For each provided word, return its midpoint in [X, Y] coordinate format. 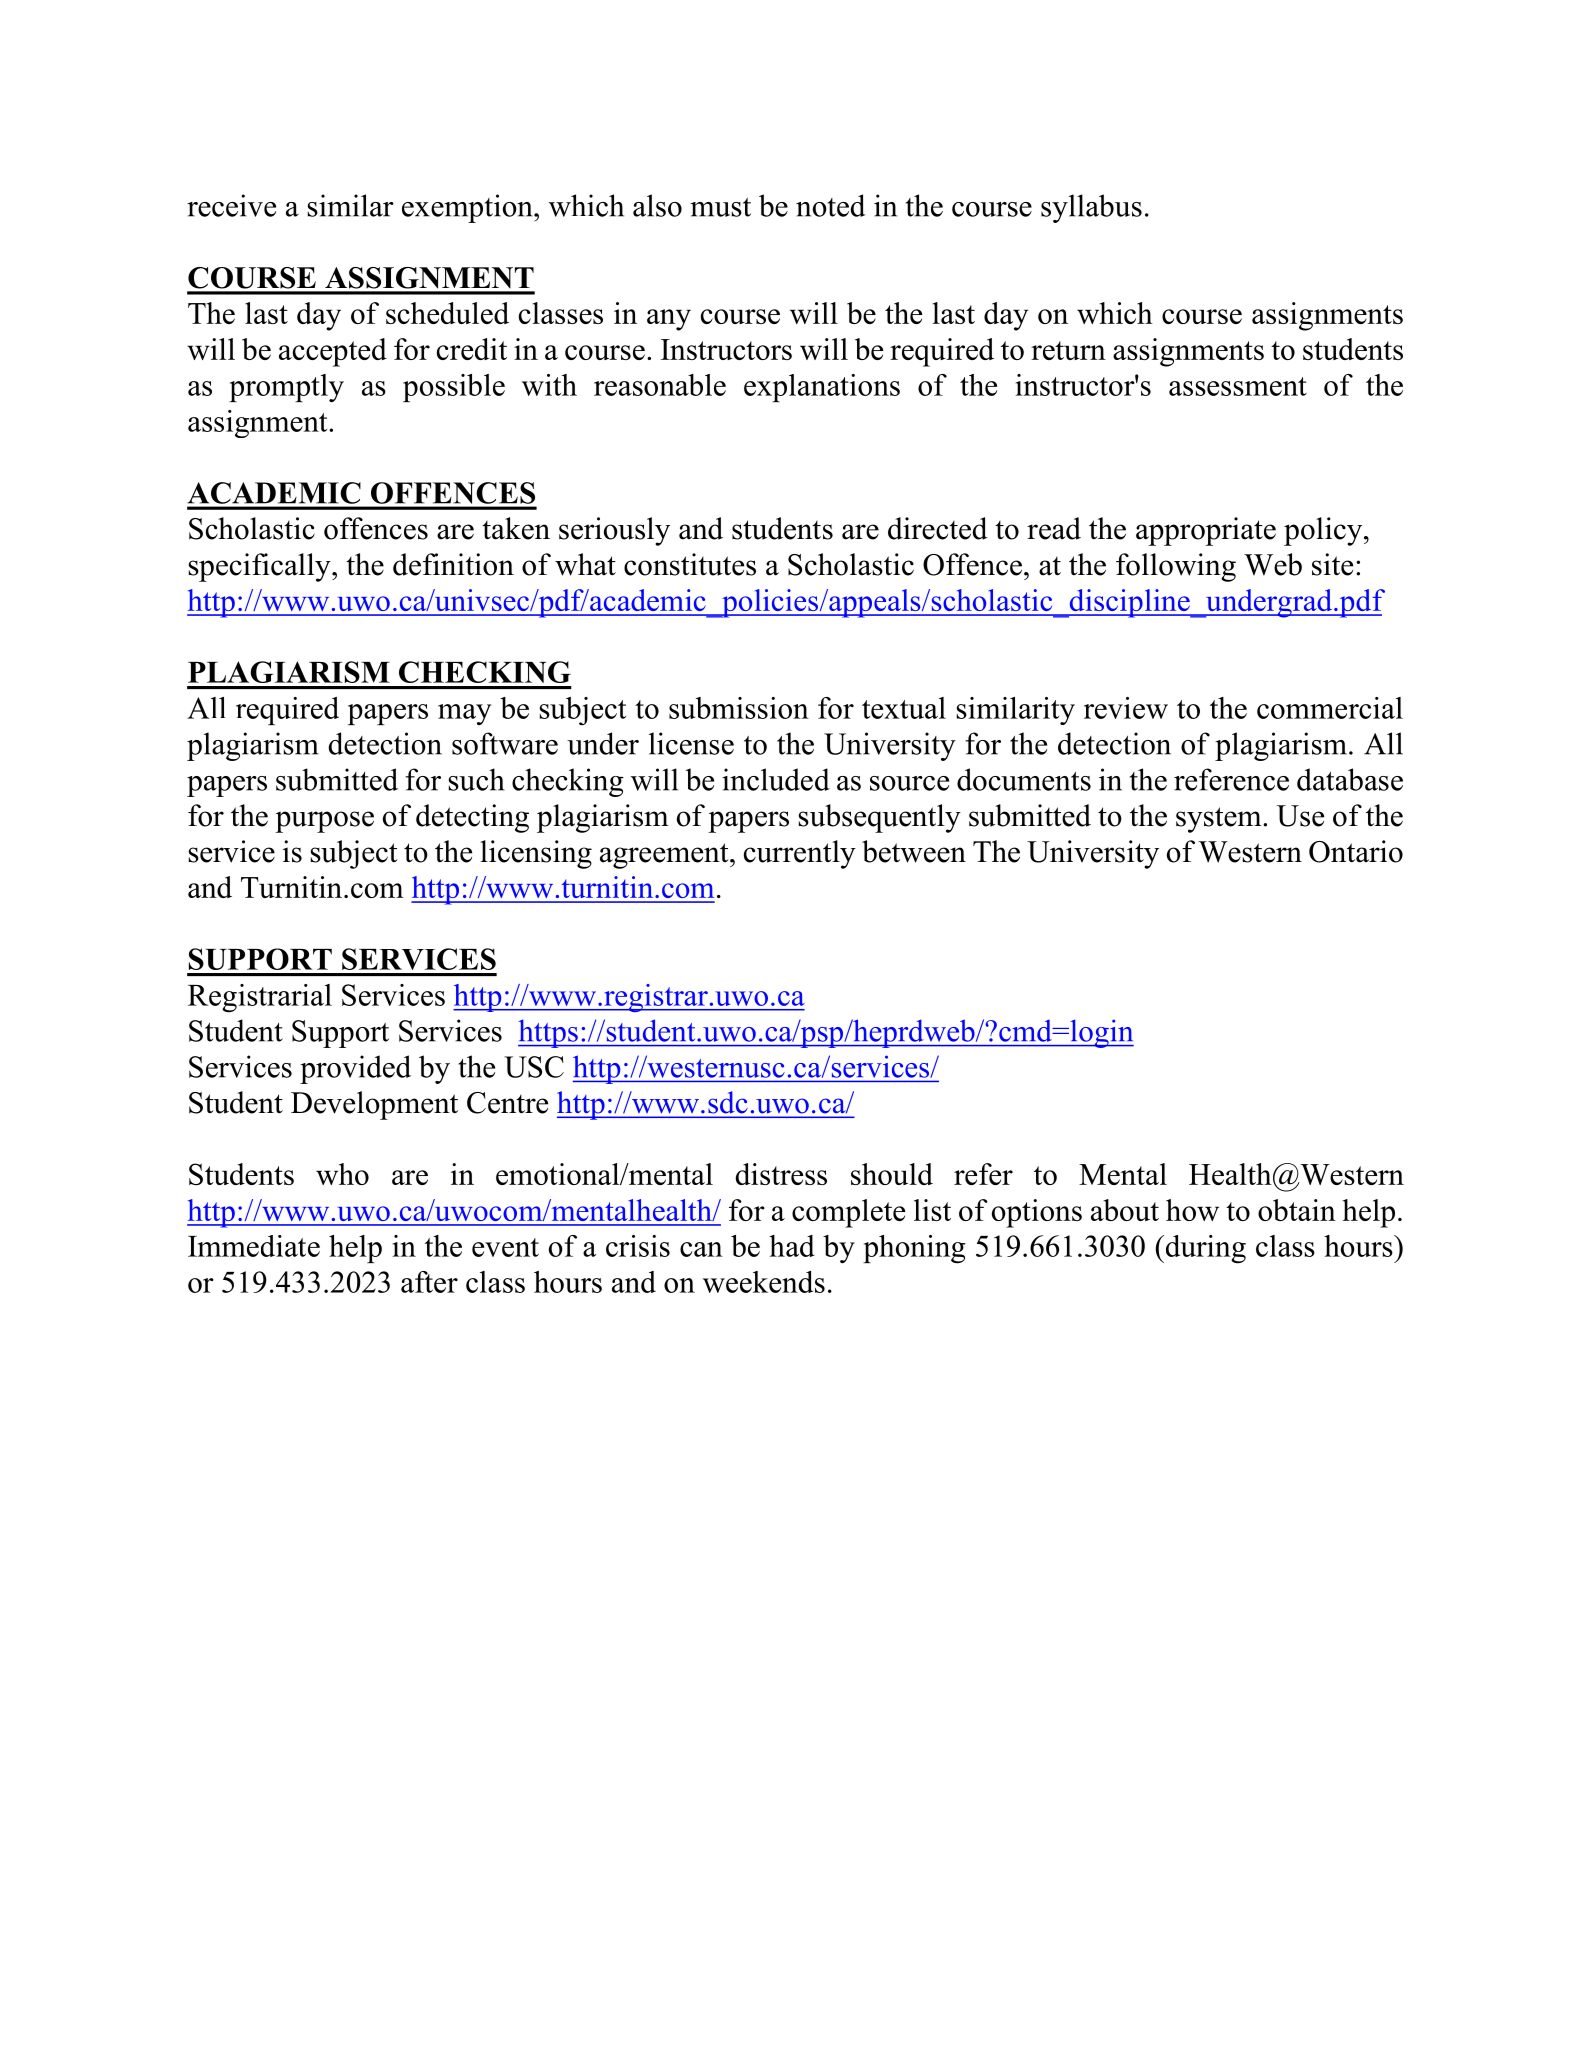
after [429, 1282]
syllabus [1091, 208]
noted [830, 205]
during [1204, 1249]
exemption [468, 208]
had [792, 1246]
